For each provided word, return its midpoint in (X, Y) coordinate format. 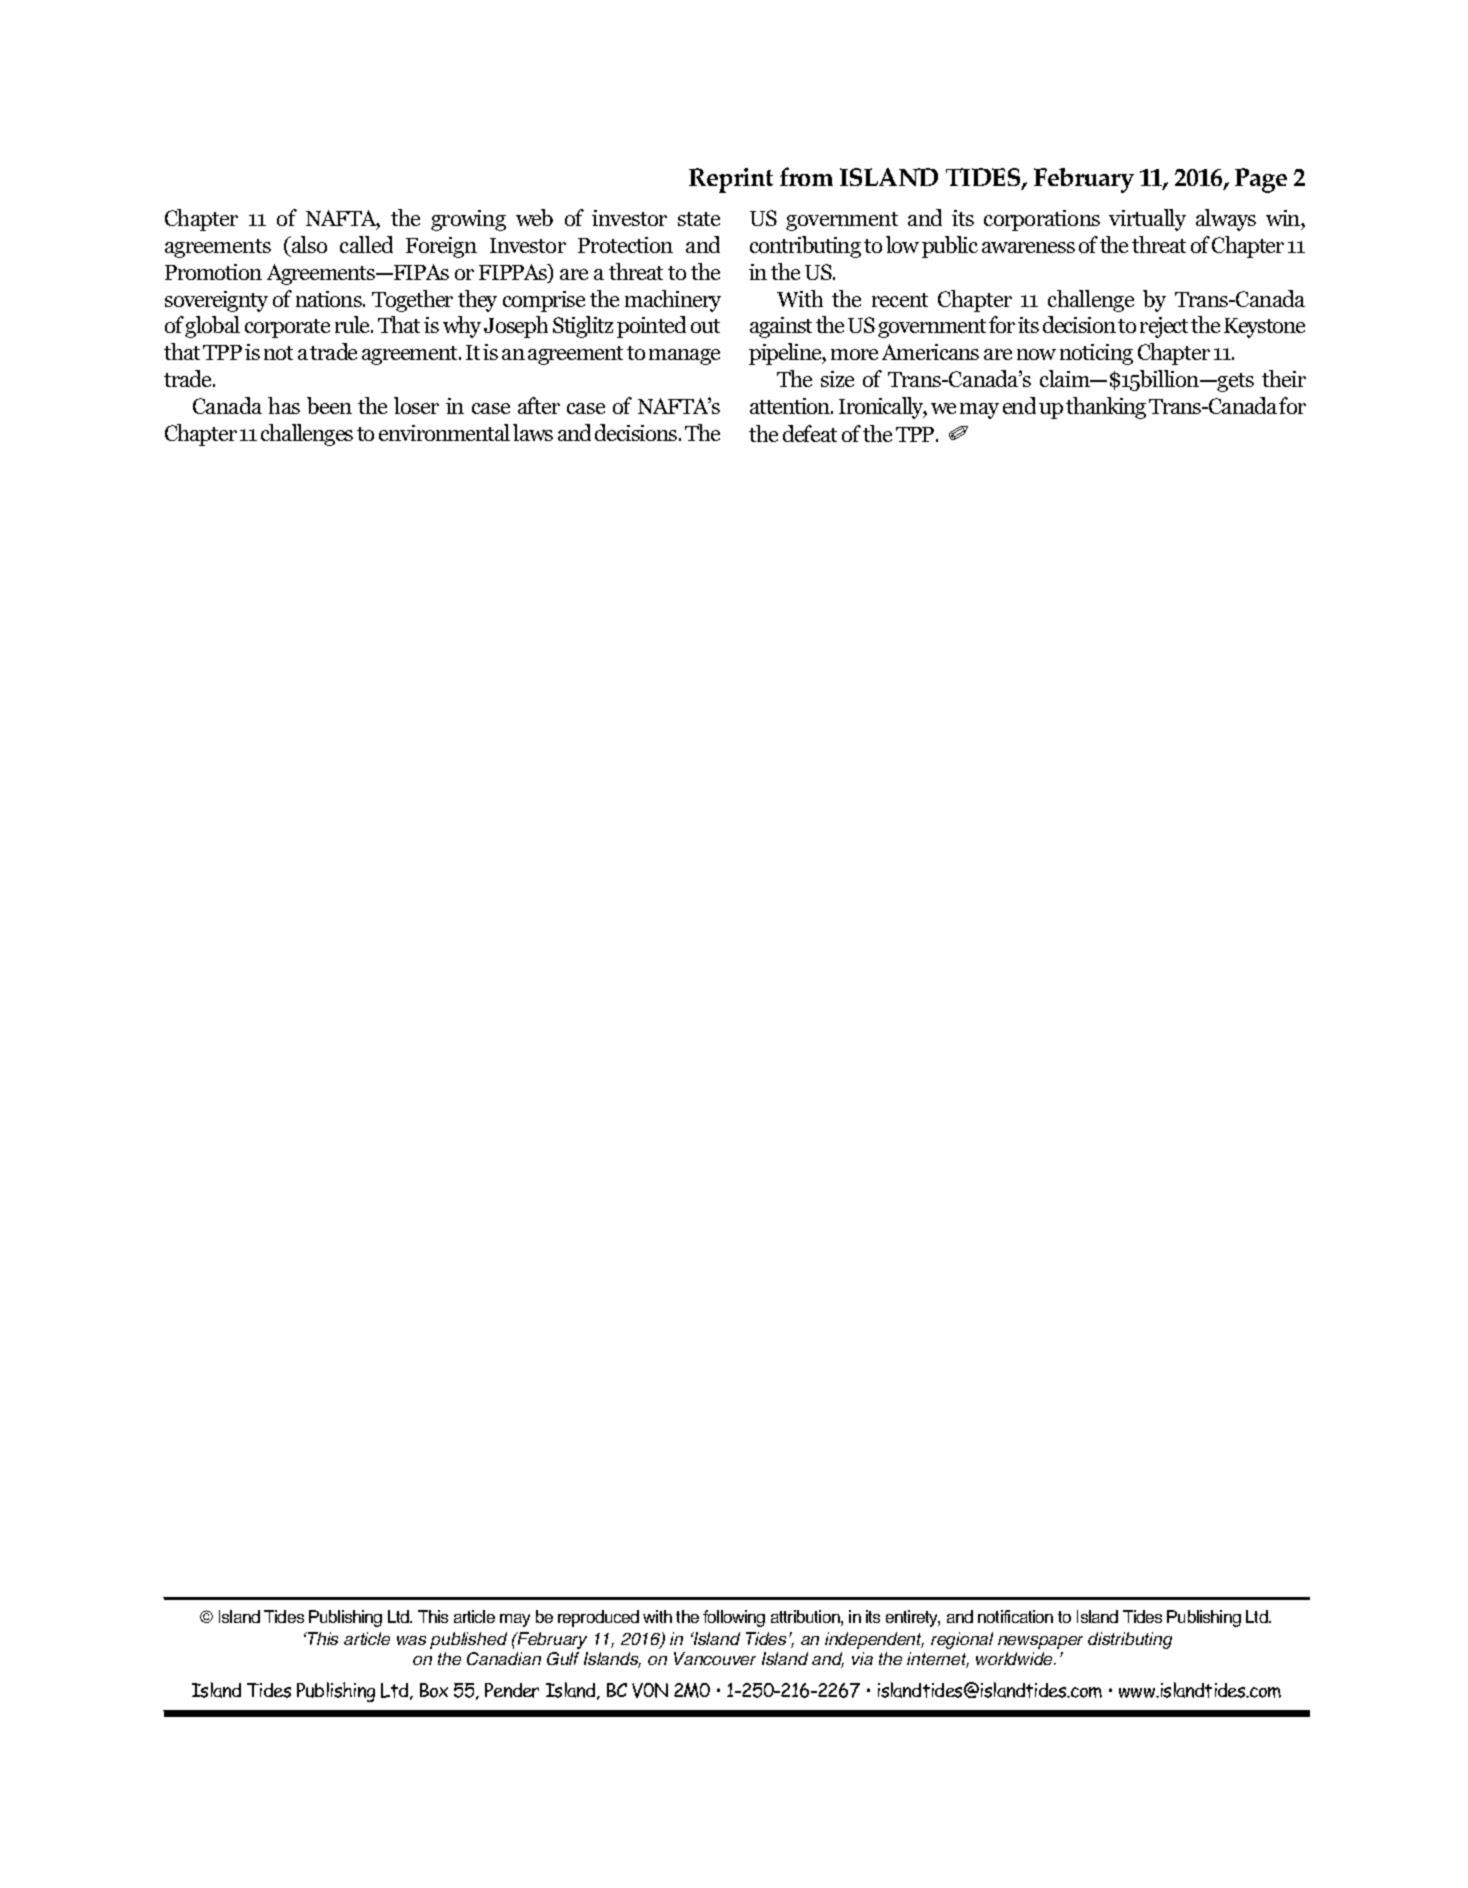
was (411, 1640)
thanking (1106, 408)
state (699, 219)
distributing (1130, 1640)
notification (1015, 1616)
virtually (1147, 220)
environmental (444, 432)
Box (434, 1690)
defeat (810, 433)
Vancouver (715, 1658)
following (734, 1618)
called (366, 244)
